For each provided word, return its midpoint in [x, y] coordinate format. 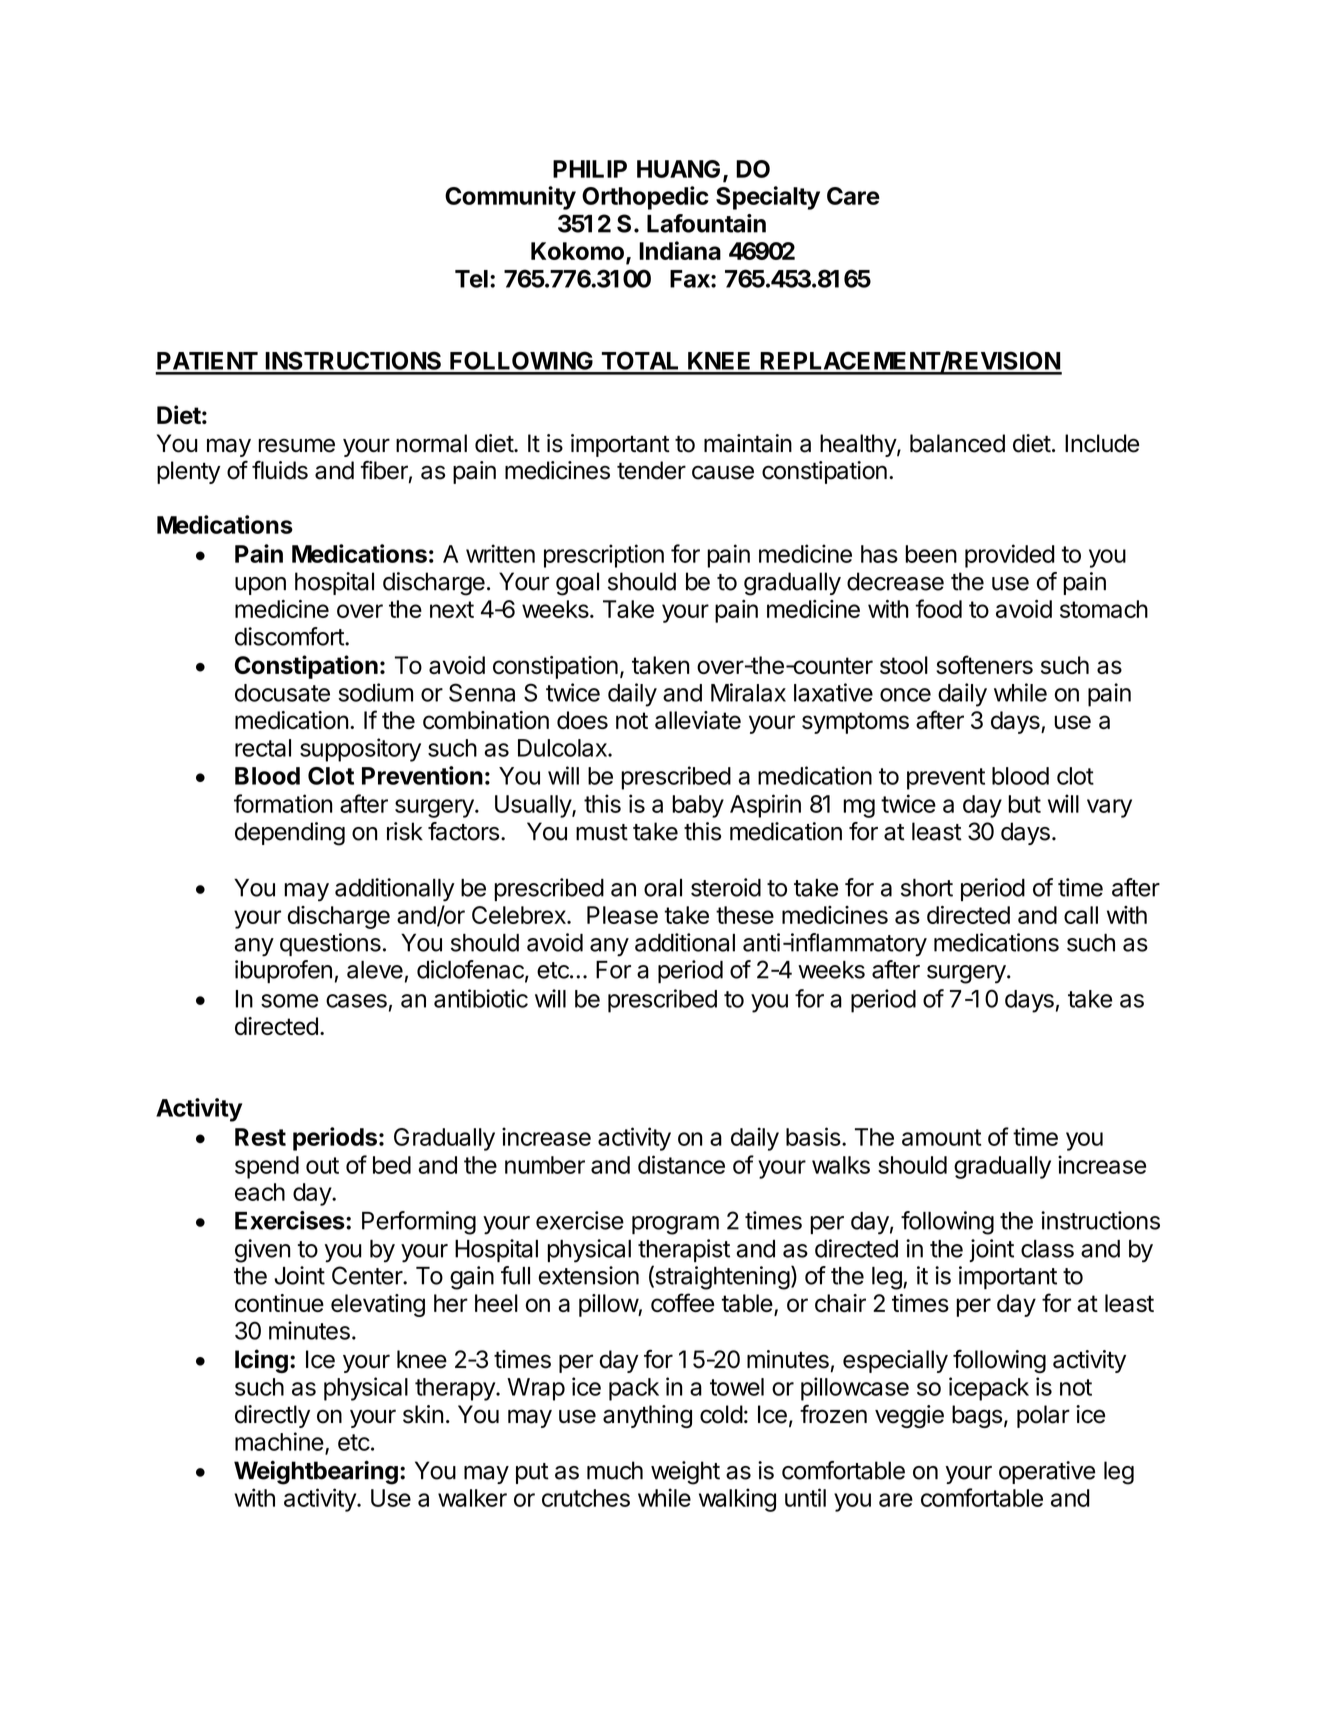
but [1024, 804]
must [602, 832]
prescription [604, 556]
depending [290, 834]
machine [279, 1441]
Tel [471, 279]
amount [941, 1137]
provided [1010, 556]
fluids [280, 470]
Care [853, 196]
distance [681, 1164]
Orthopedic [645, 198]
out [322, 1165]
